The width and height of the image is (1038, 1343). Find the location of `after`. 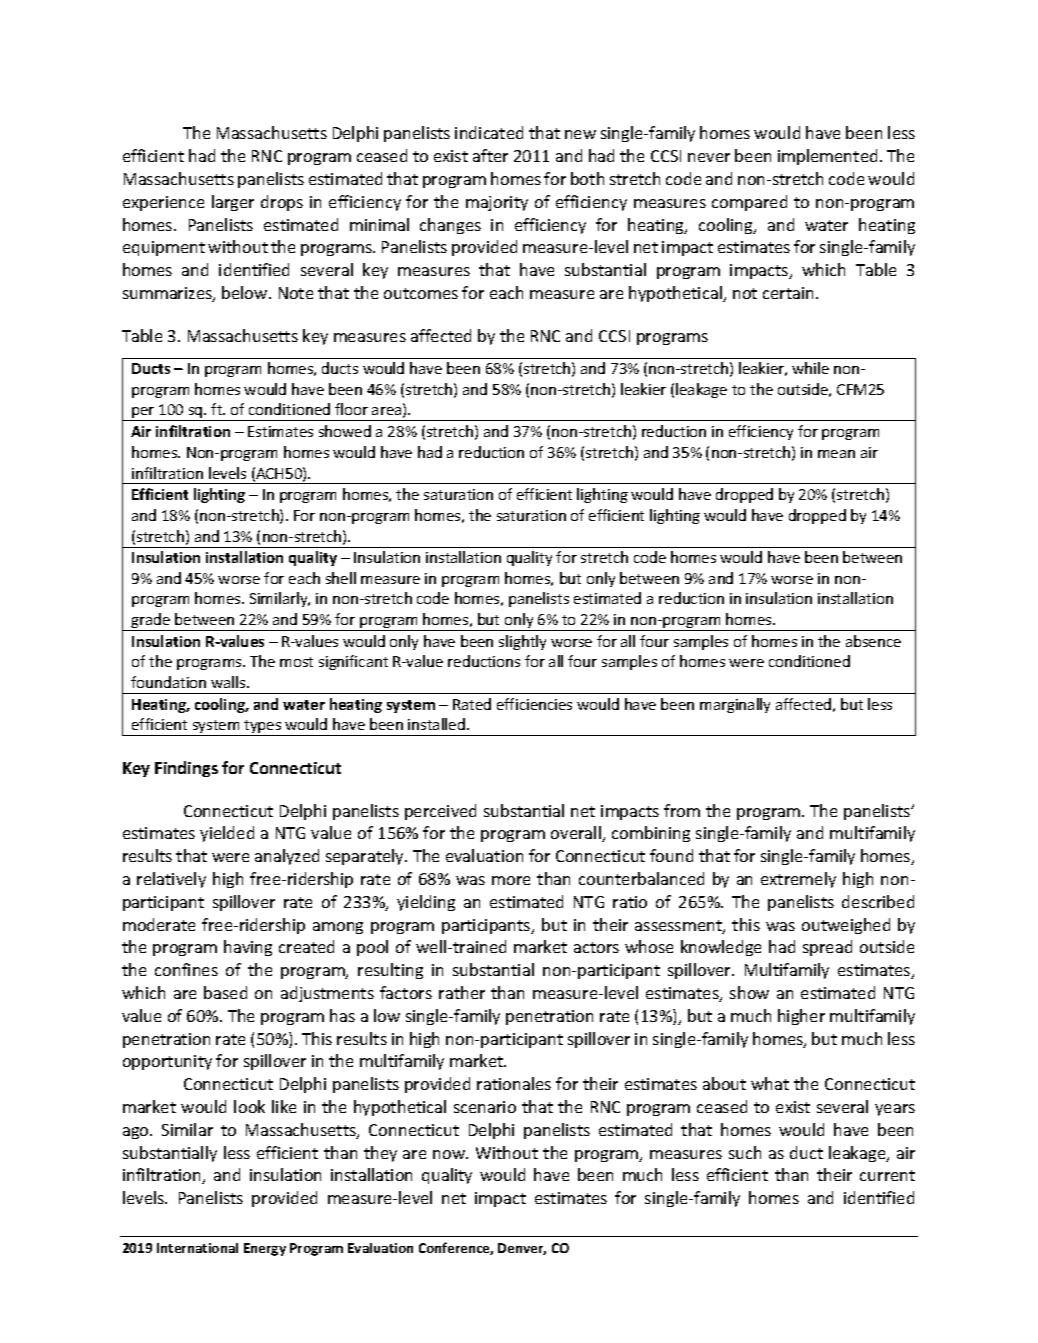

after is located at coordinates (490, 155).
